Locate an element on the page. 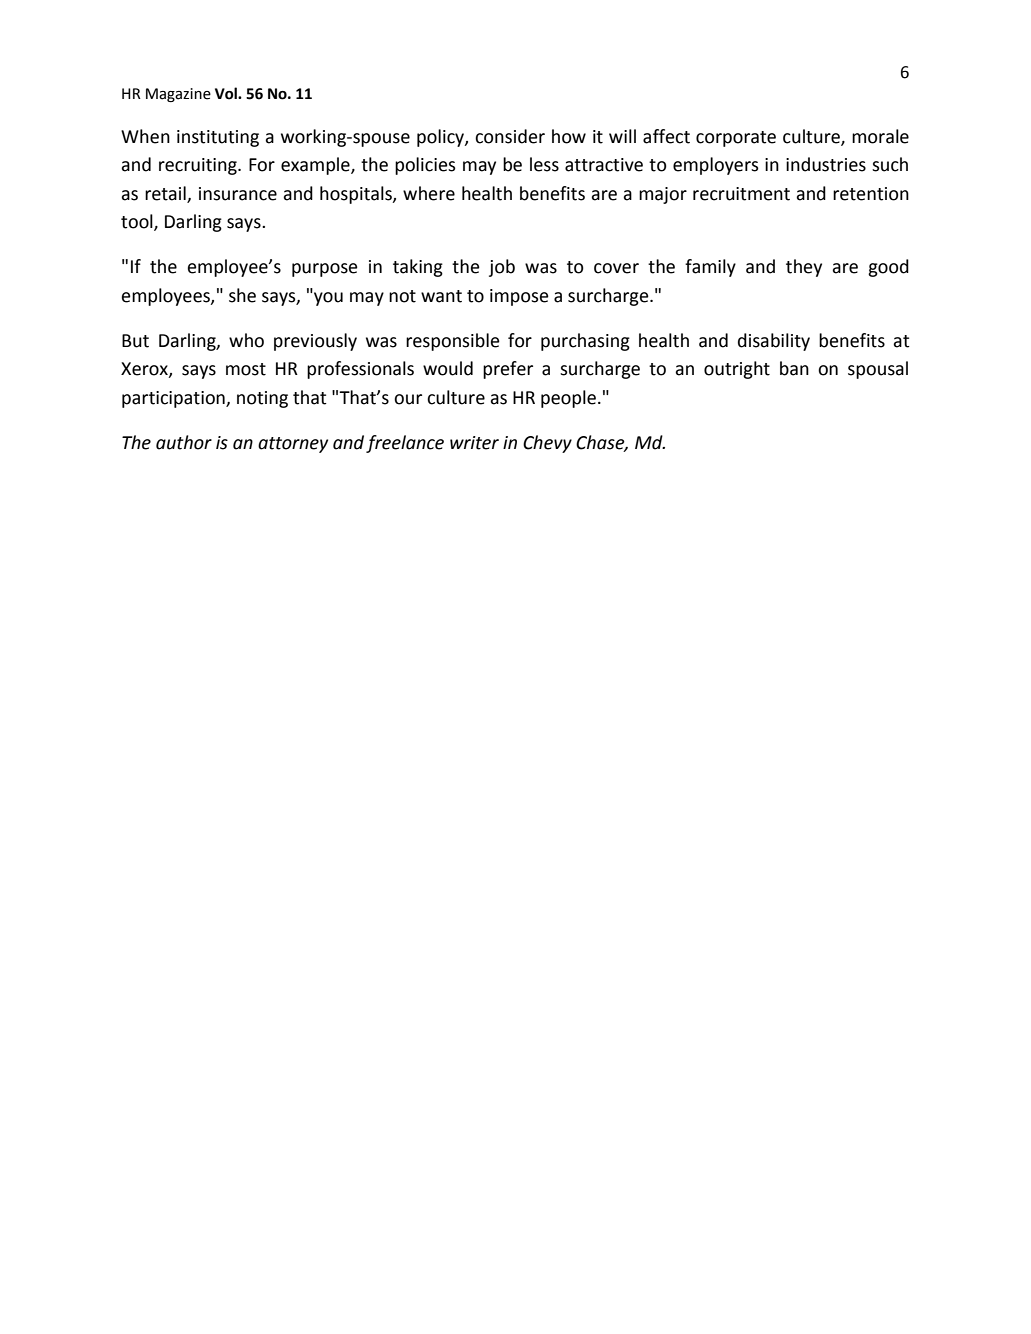 This document has width=1031, height=1334. where is located at coordinates (429, 193).
